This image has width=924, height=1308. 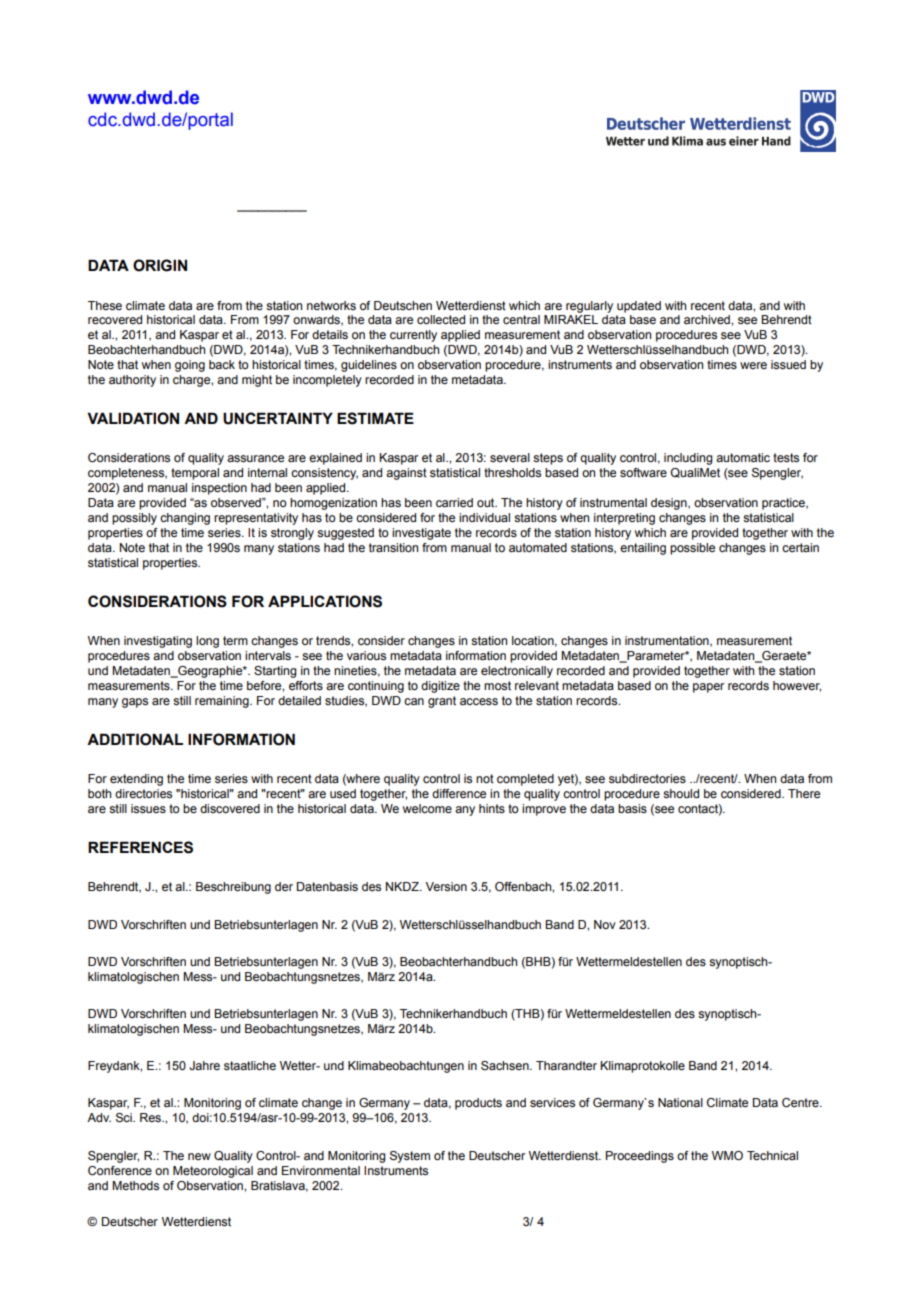 What do you see at coordinates (708, 319) in the image?
I see `archived` at bounding box center [708, 319].
